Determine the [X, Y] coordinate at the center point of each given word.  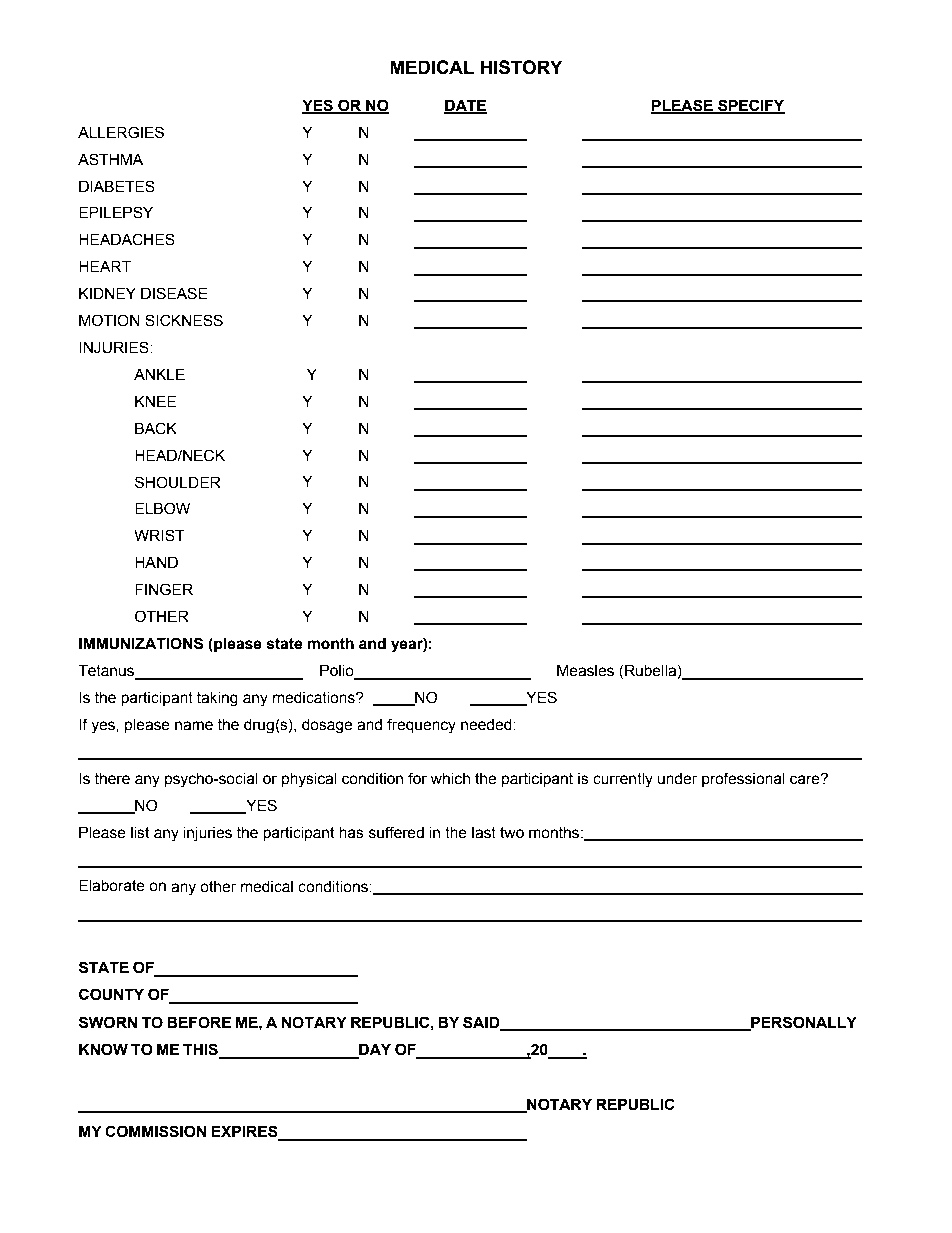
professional [743, 779]
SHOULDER [178, 482]
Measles [585, 670]
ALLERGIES [121, 132]
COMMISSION [155, 1131]
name [194, 726]
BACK [156, 428]
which [450, 778]
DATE [465, 106]
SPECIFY [750, 106]
